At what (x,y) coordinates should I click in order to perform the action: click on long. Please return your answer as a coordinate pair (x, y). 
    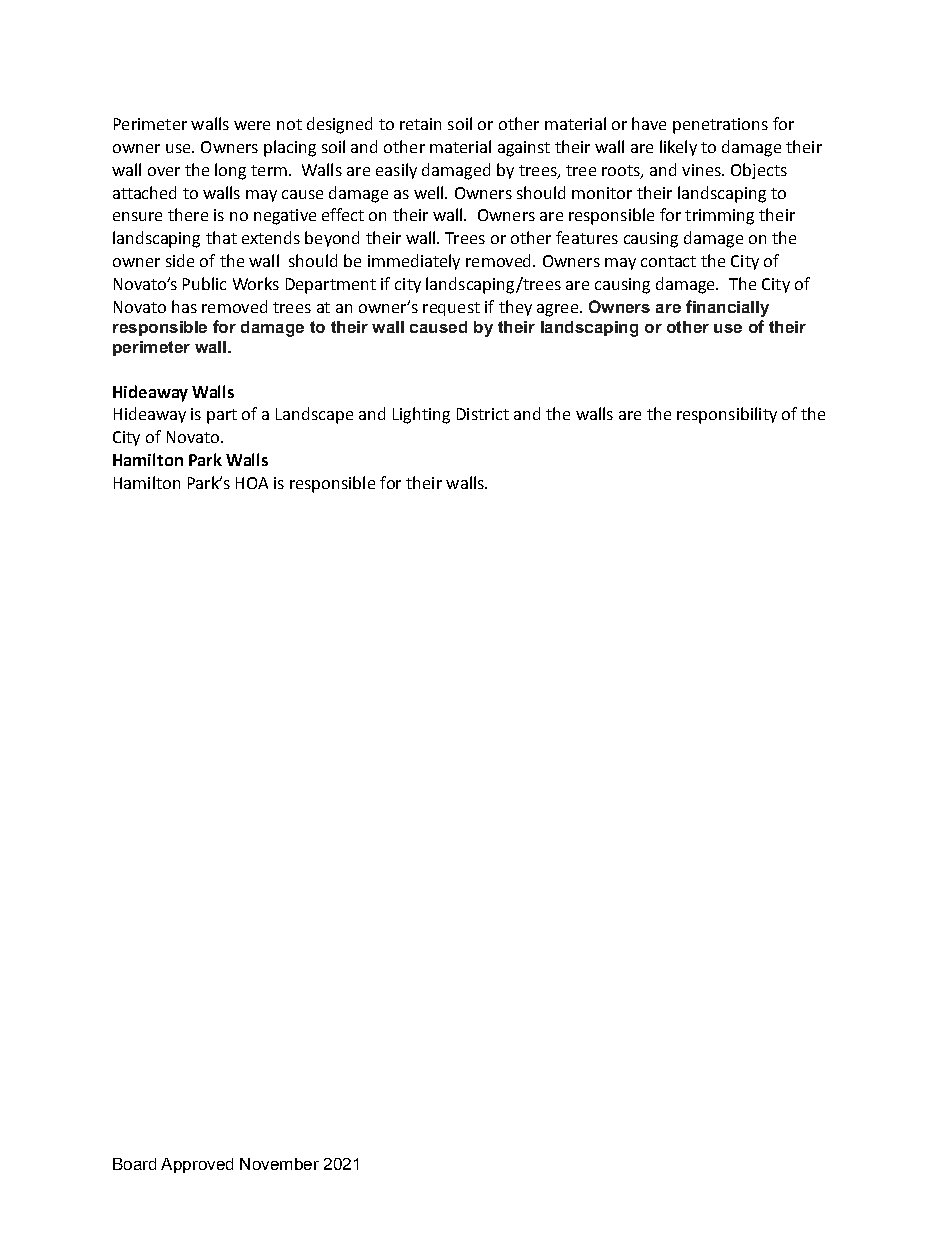
    Looking at the image, I should click on (230, 171).
